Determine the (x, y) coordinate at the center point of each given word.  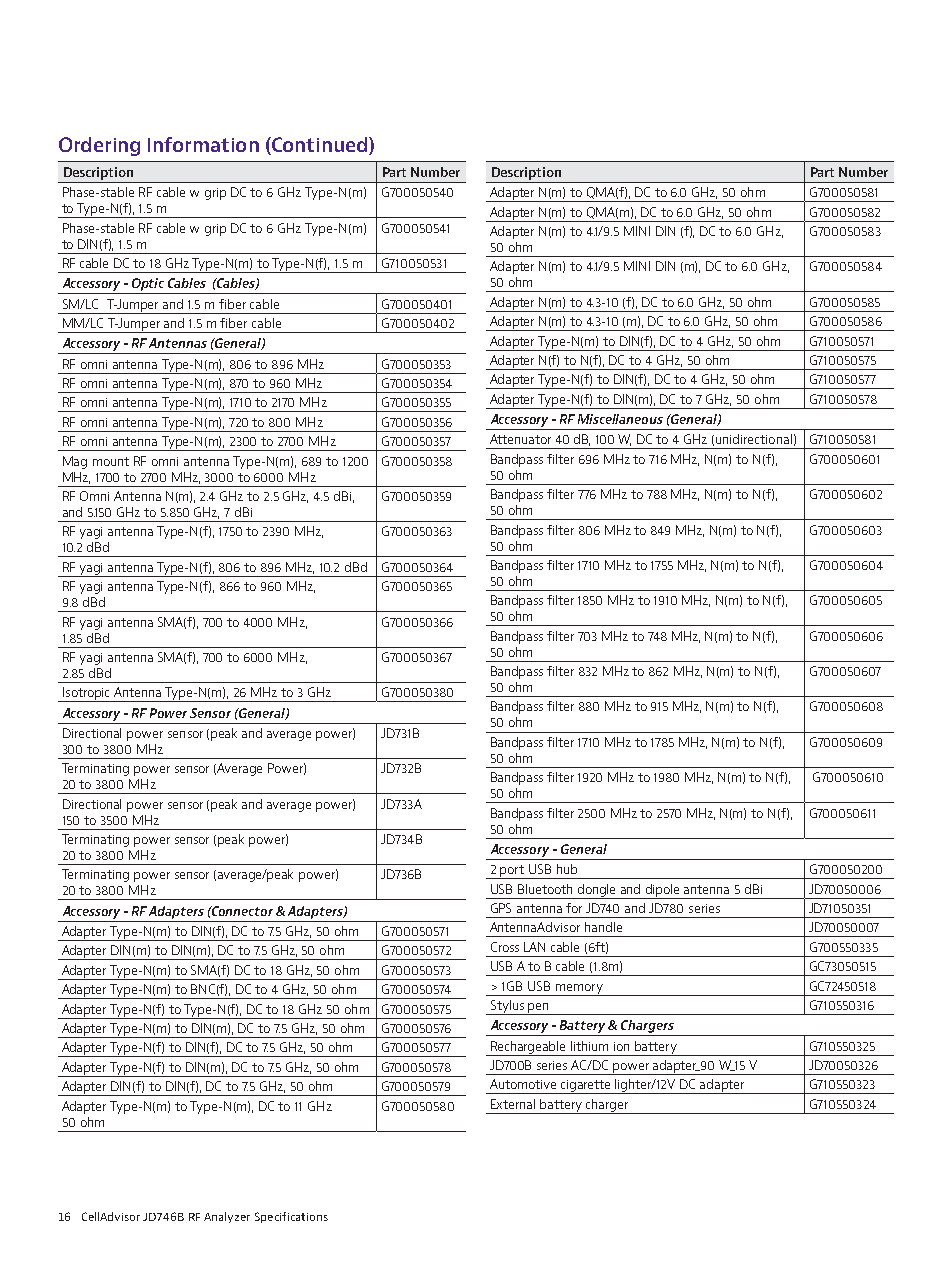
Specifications (291, 1217)
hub (567, 869)
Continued (318, 144)
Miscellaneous (620, 419)
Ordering (99, 146)
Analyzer (227, 1217)
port (513, 872)
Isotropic (87, 694)
